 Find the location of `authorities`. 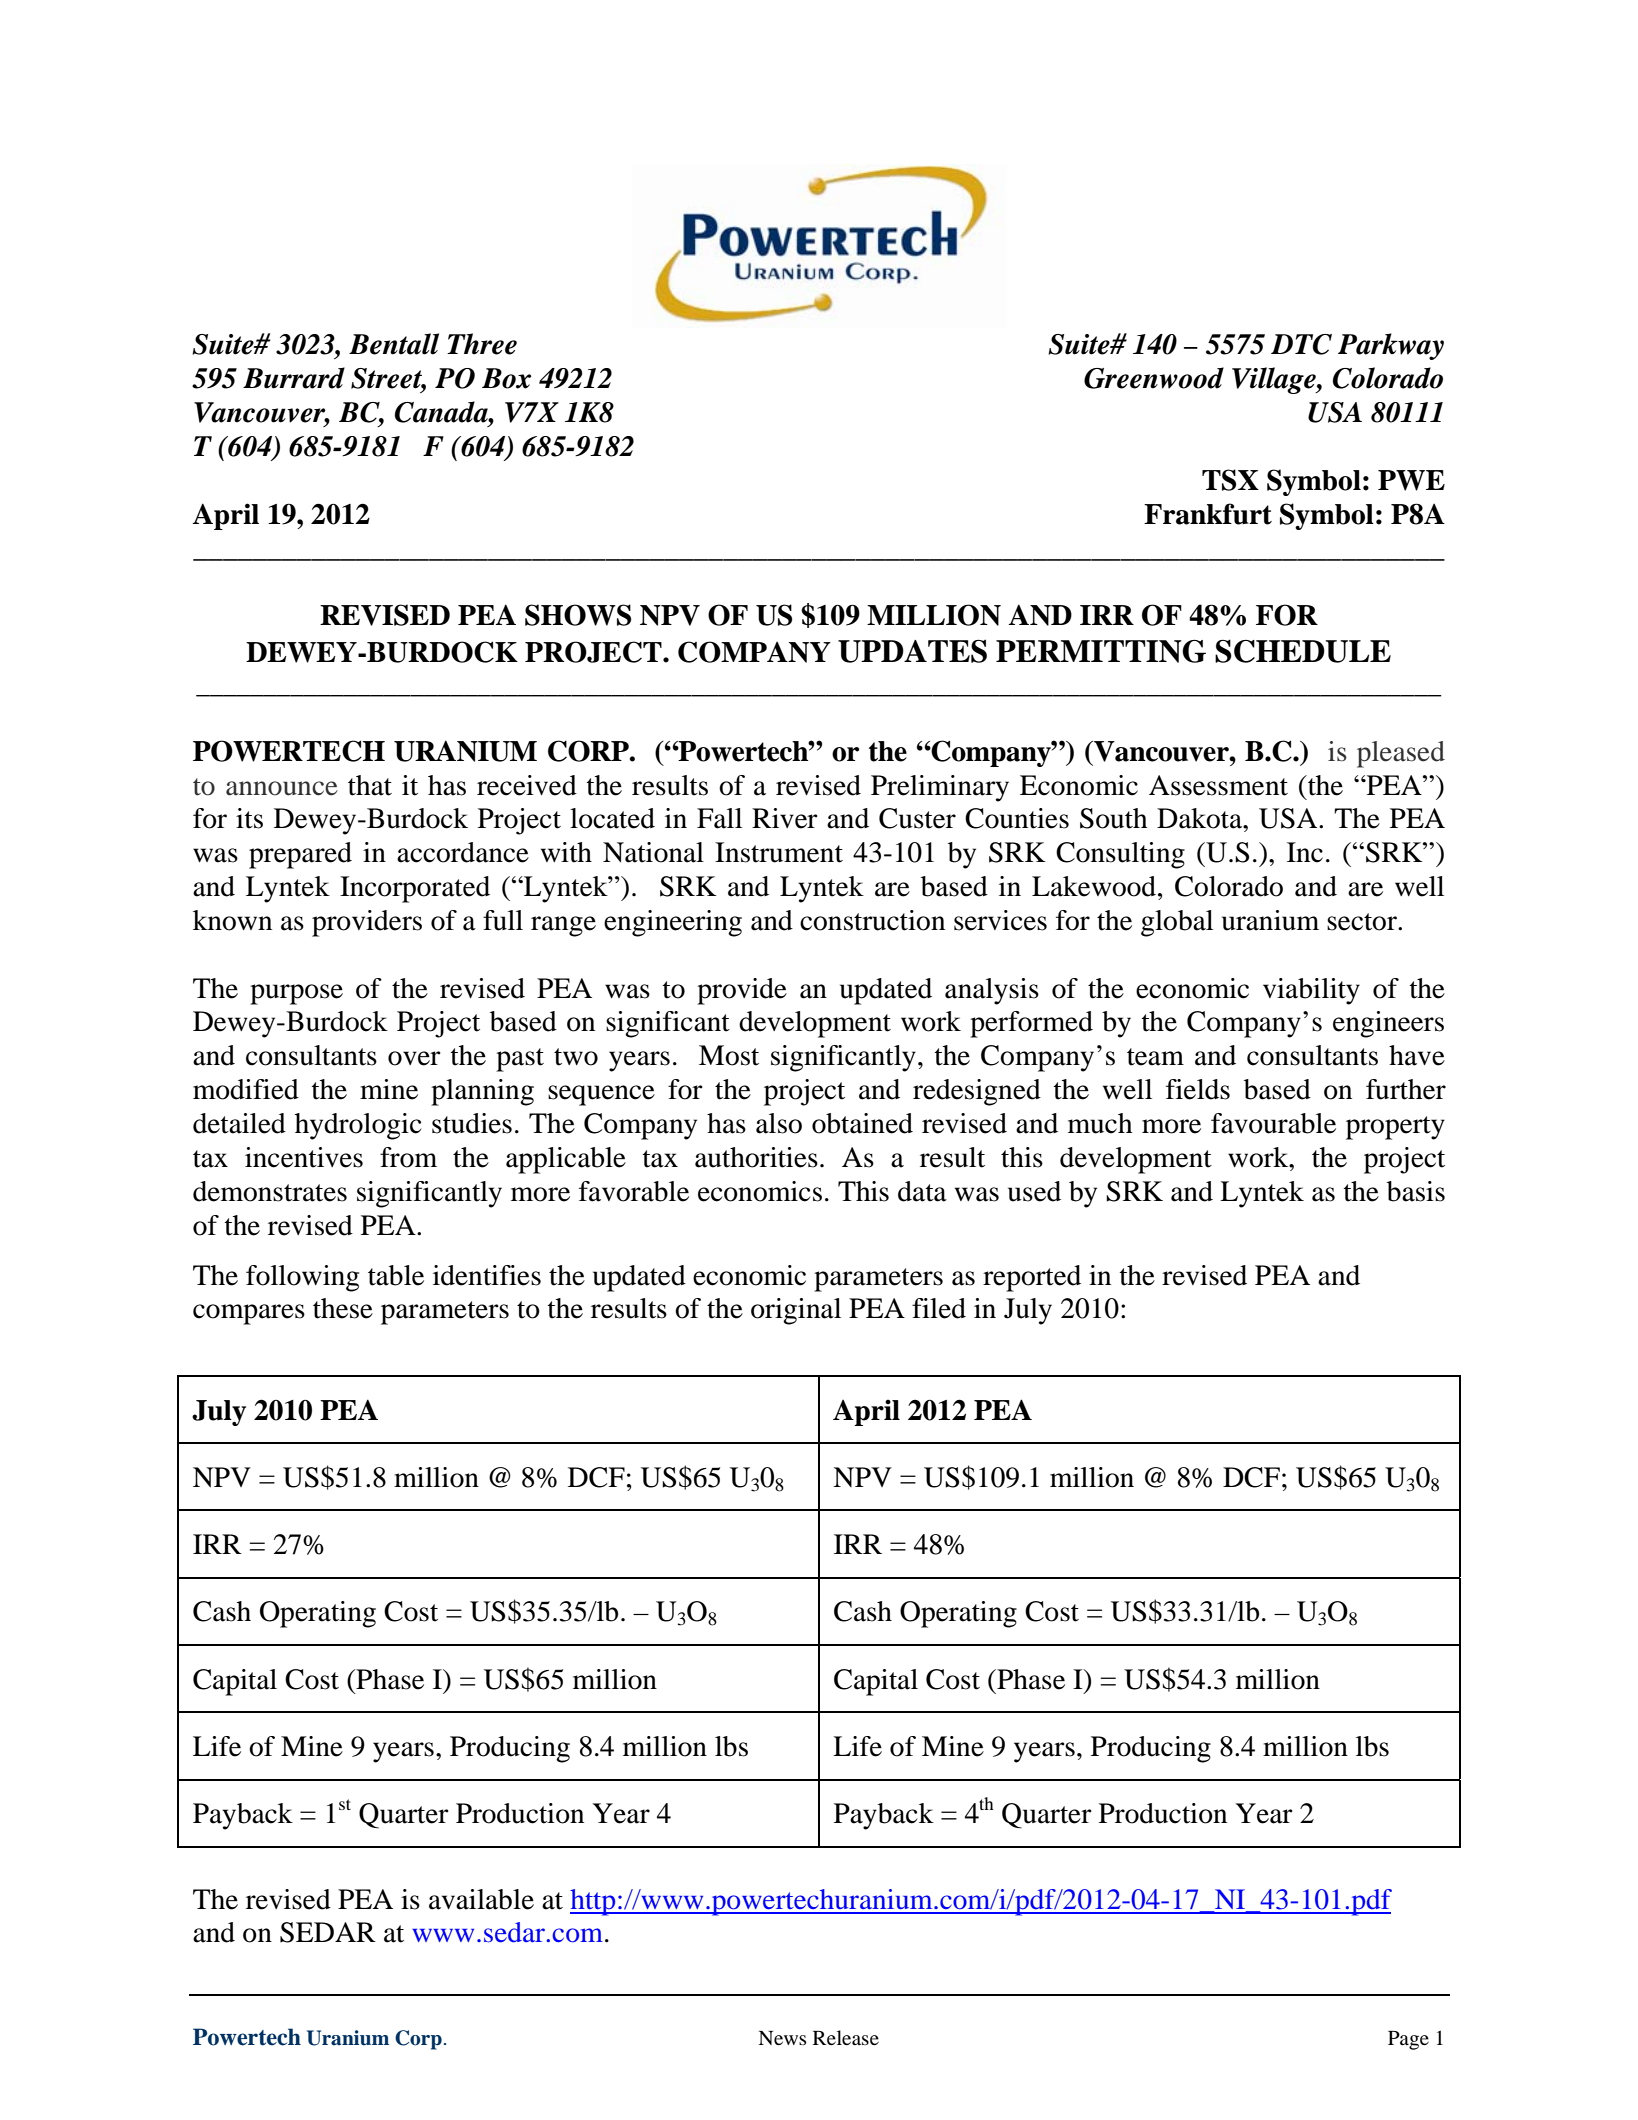

authorities is located at coordinates (756, 1157).
